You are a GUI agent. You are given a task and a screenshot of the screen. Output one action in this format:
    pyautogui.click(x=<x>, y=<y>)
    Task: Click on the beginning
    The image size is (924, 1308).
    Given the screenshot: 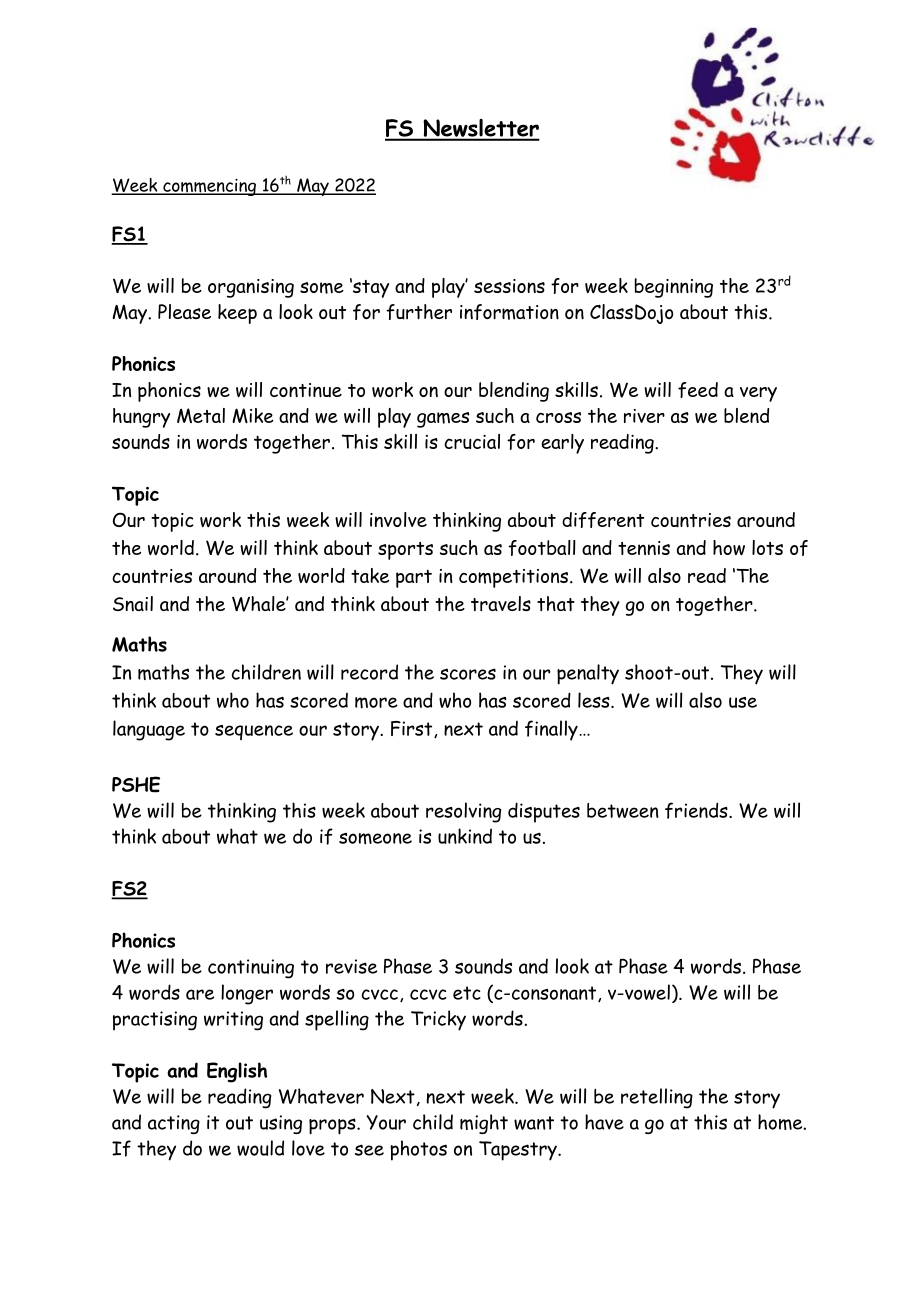 What is the action you would take?
    pyautogui.click(x=673, y=288)
